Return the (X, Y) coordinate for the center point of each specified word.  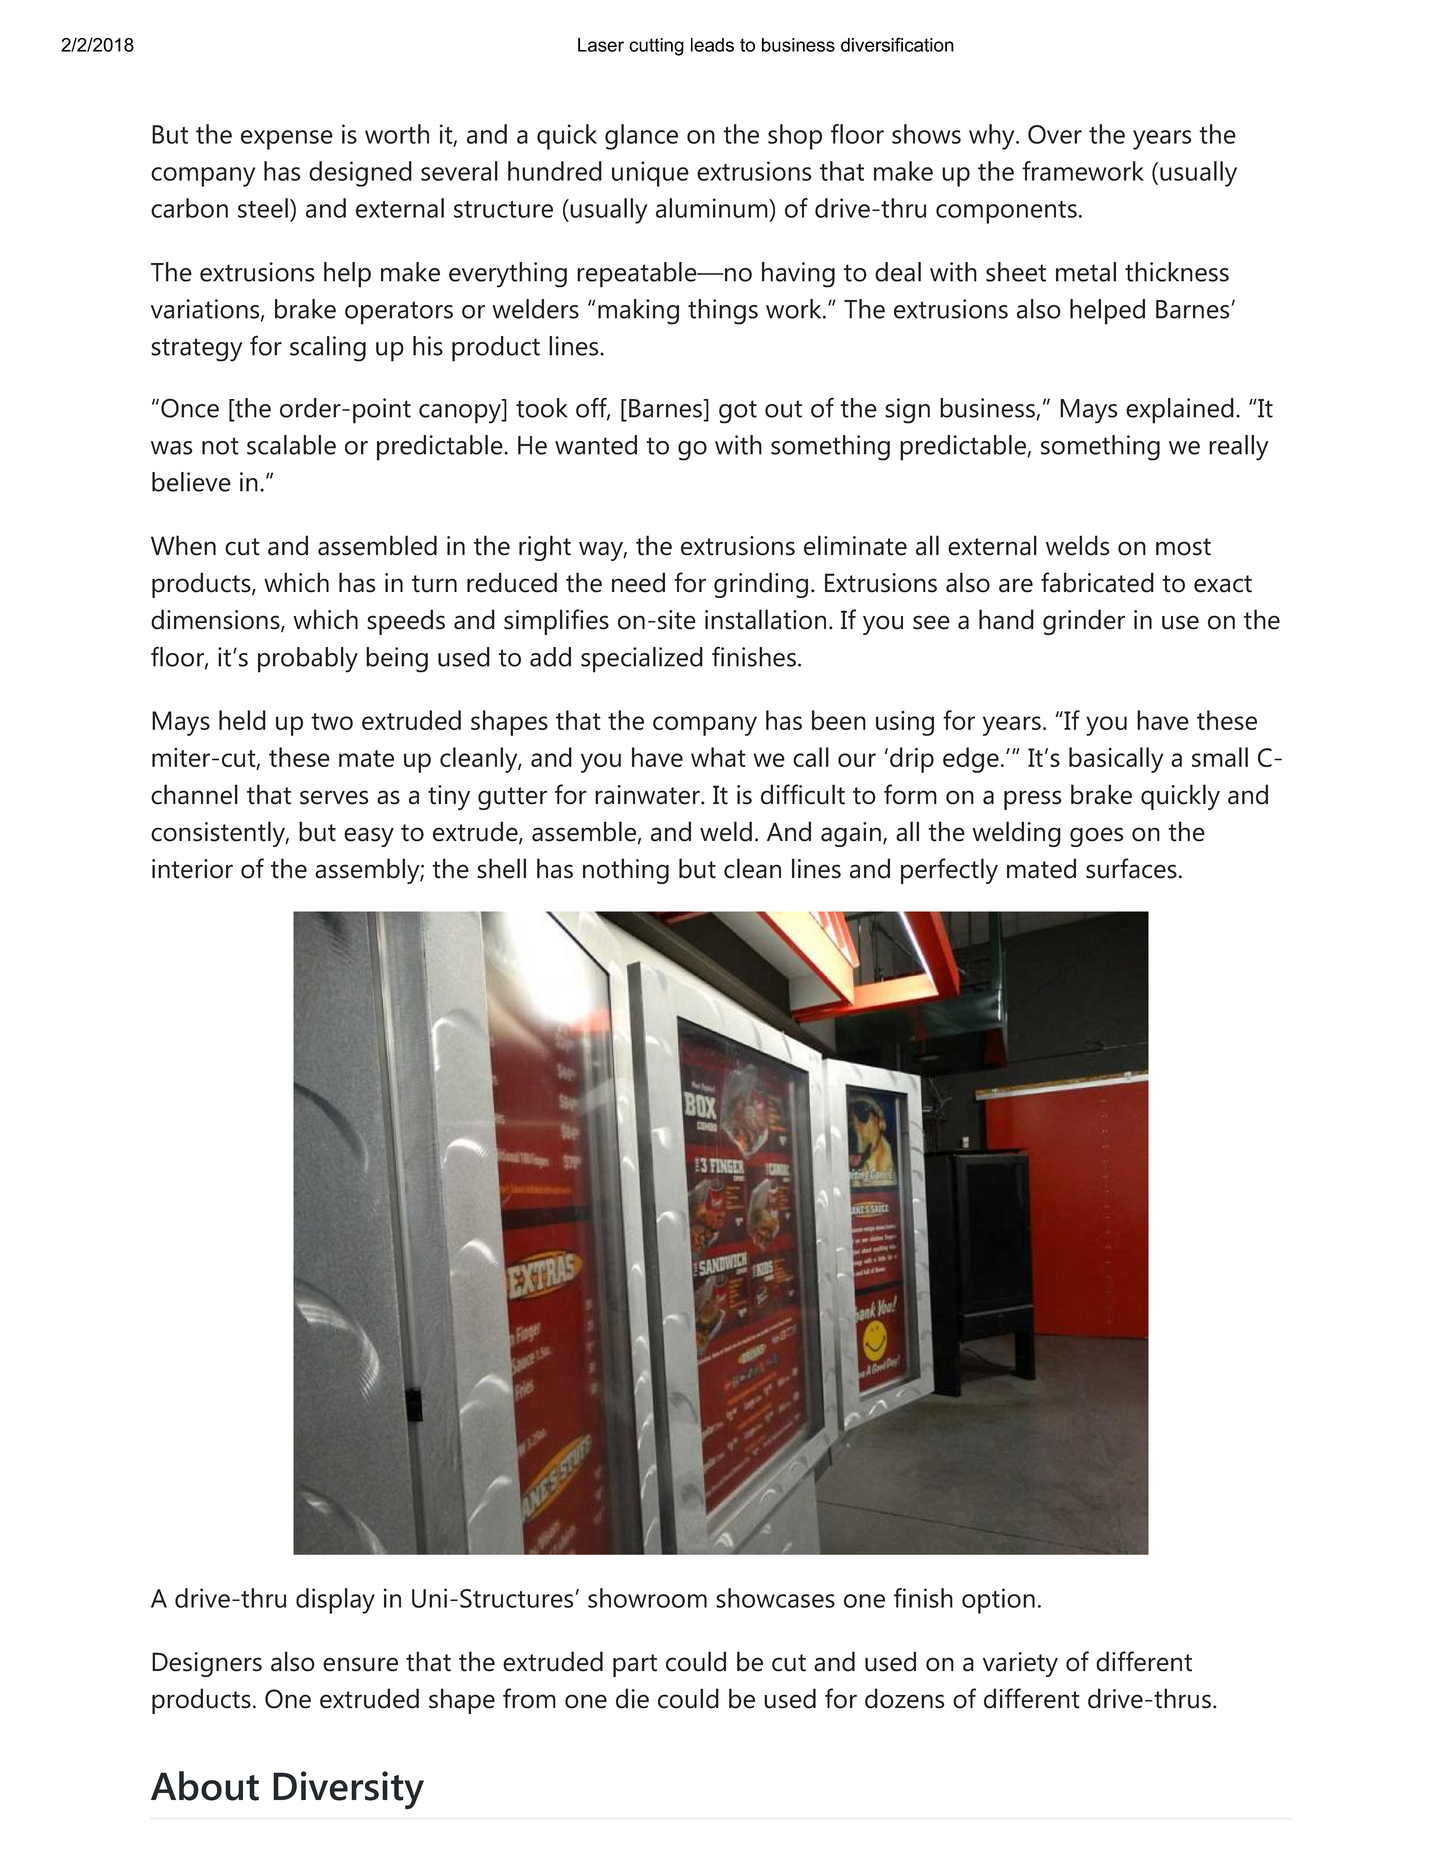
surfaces (1131, 868)
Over (1055, 134)
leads (712, 45)
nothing (626, 871)
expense (287, 140)
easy (369, 837)
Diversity (348, 1790)
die (632, 1698)
